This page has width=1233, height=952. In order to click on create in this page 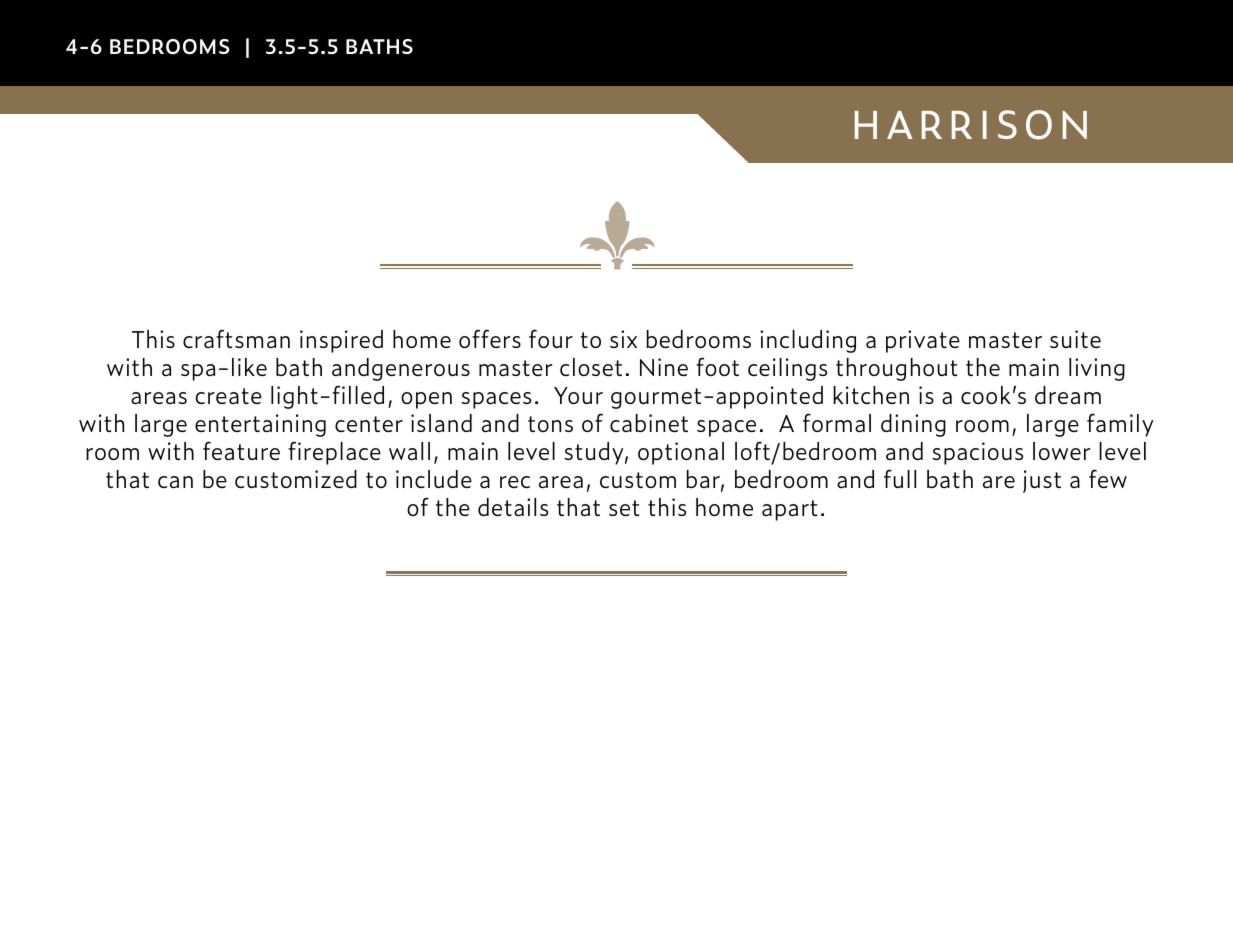, I will do `click(228, 396)`.
